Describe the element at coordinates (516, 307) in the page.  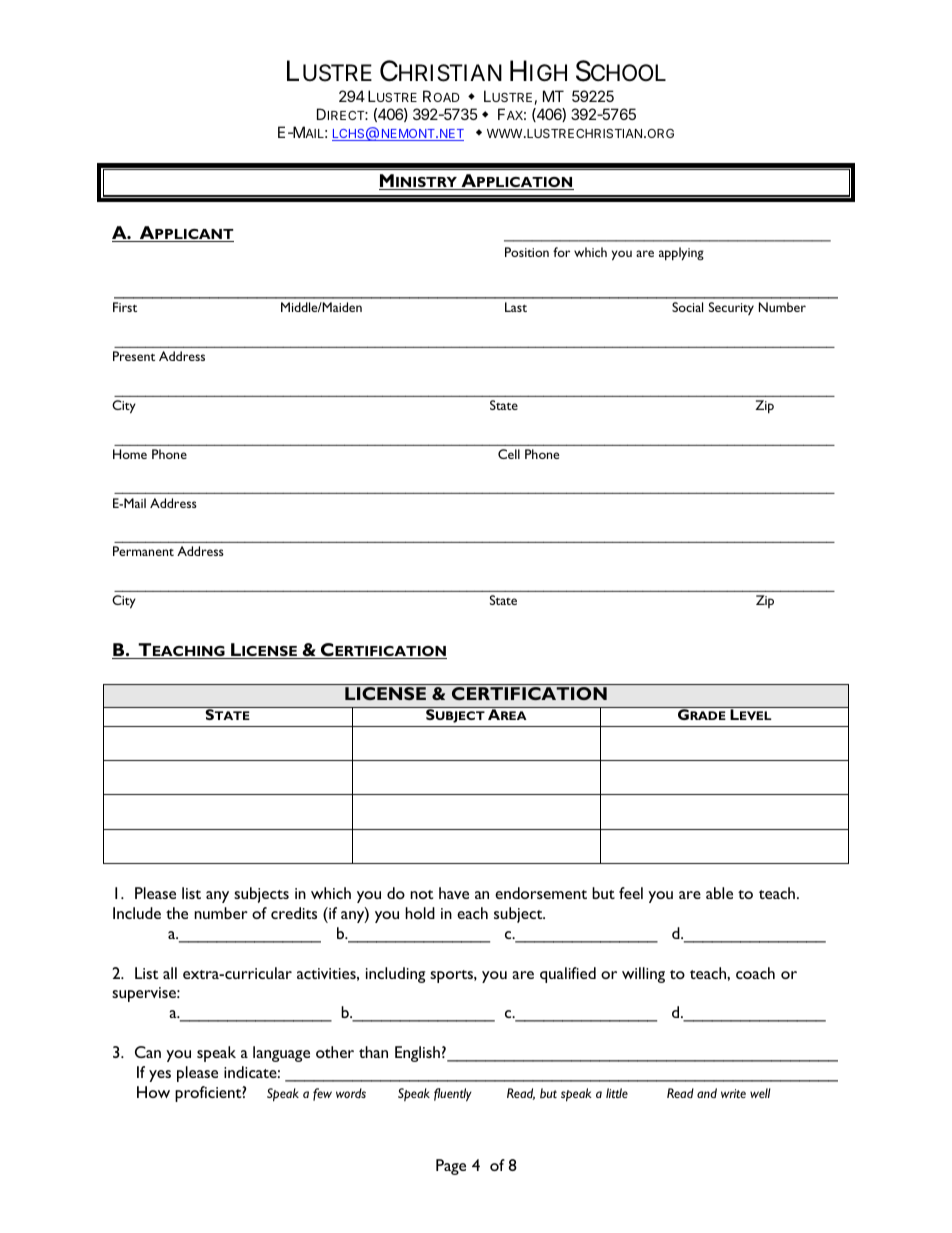
I see `Last` at that location.
